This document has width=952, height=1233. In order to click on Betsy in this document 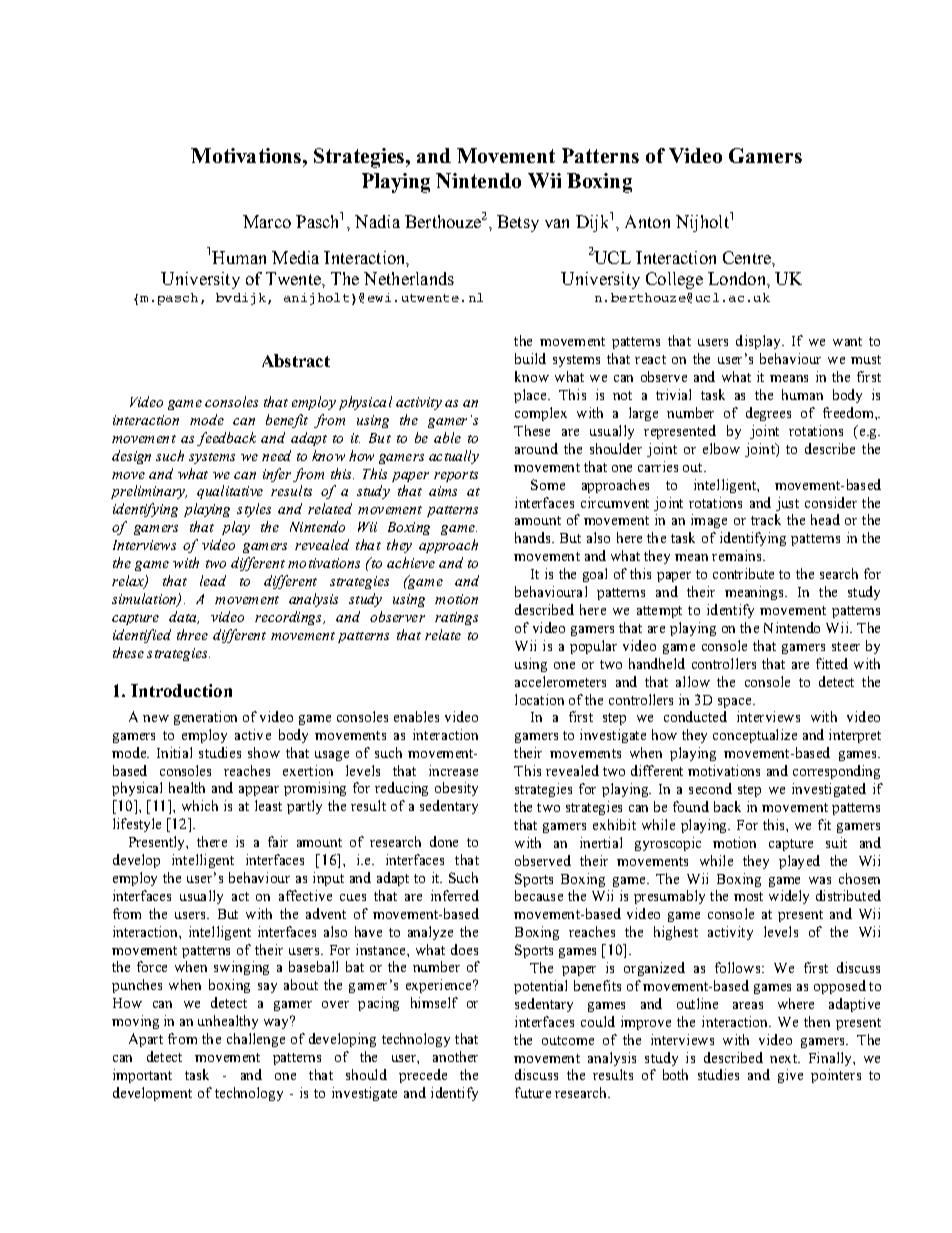, I will do `click(518, 223)`.
